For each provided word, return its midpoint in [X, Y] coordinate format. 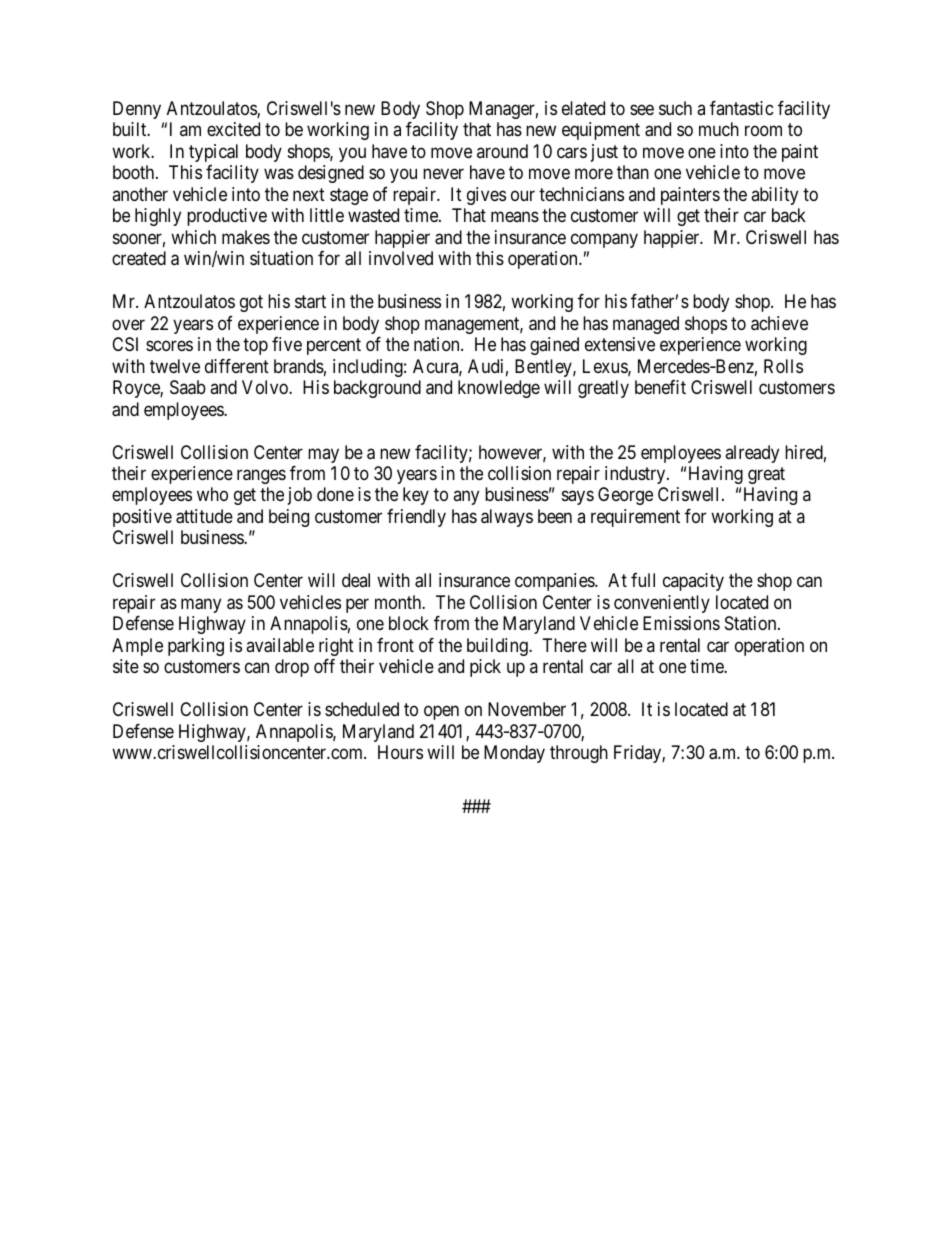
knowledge [499, 389]
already [752, 454]
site [126, 666]
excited [233, 129]
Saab [188, 387]
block [409, 623]
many [201, 605]
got [251, 303]
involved [401, 258]
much [719, 129]
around [502, 151]
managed [646, 325]
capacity [693, 582]
